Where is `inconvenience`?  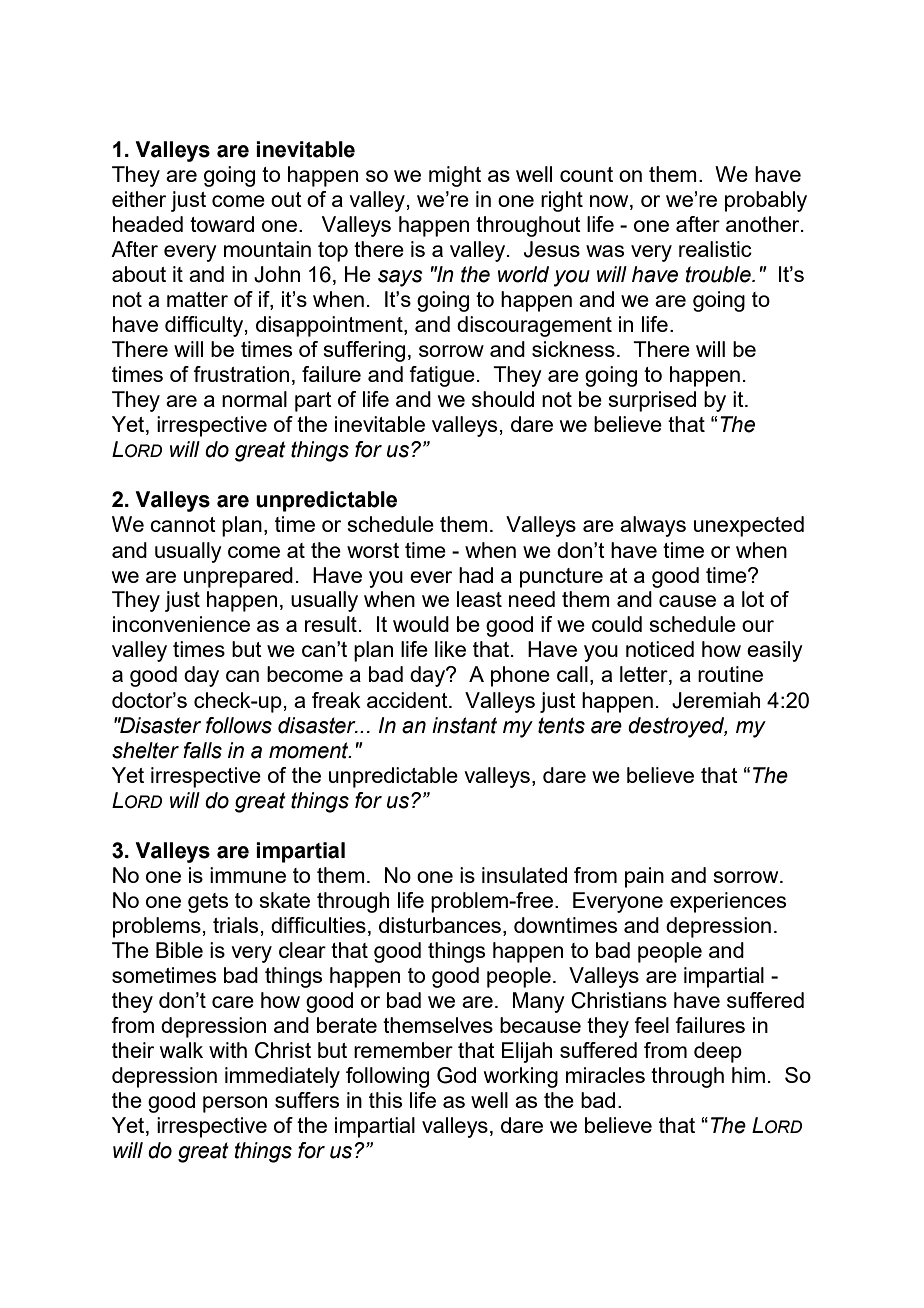
inconvenience is located at coordinates (181, 624).
